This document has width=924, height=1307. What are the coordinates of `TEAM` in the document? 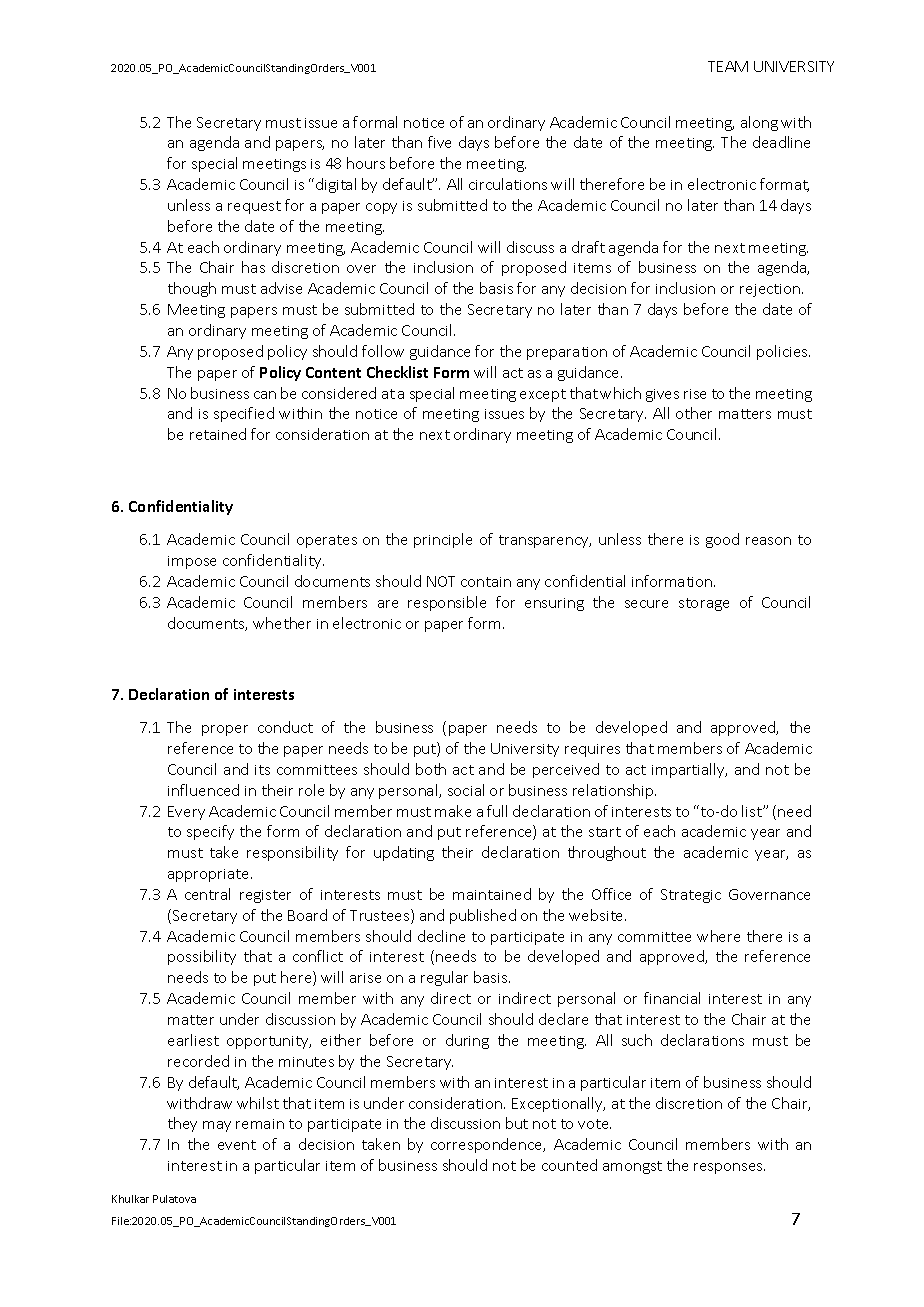 It's located at (728, 66).
